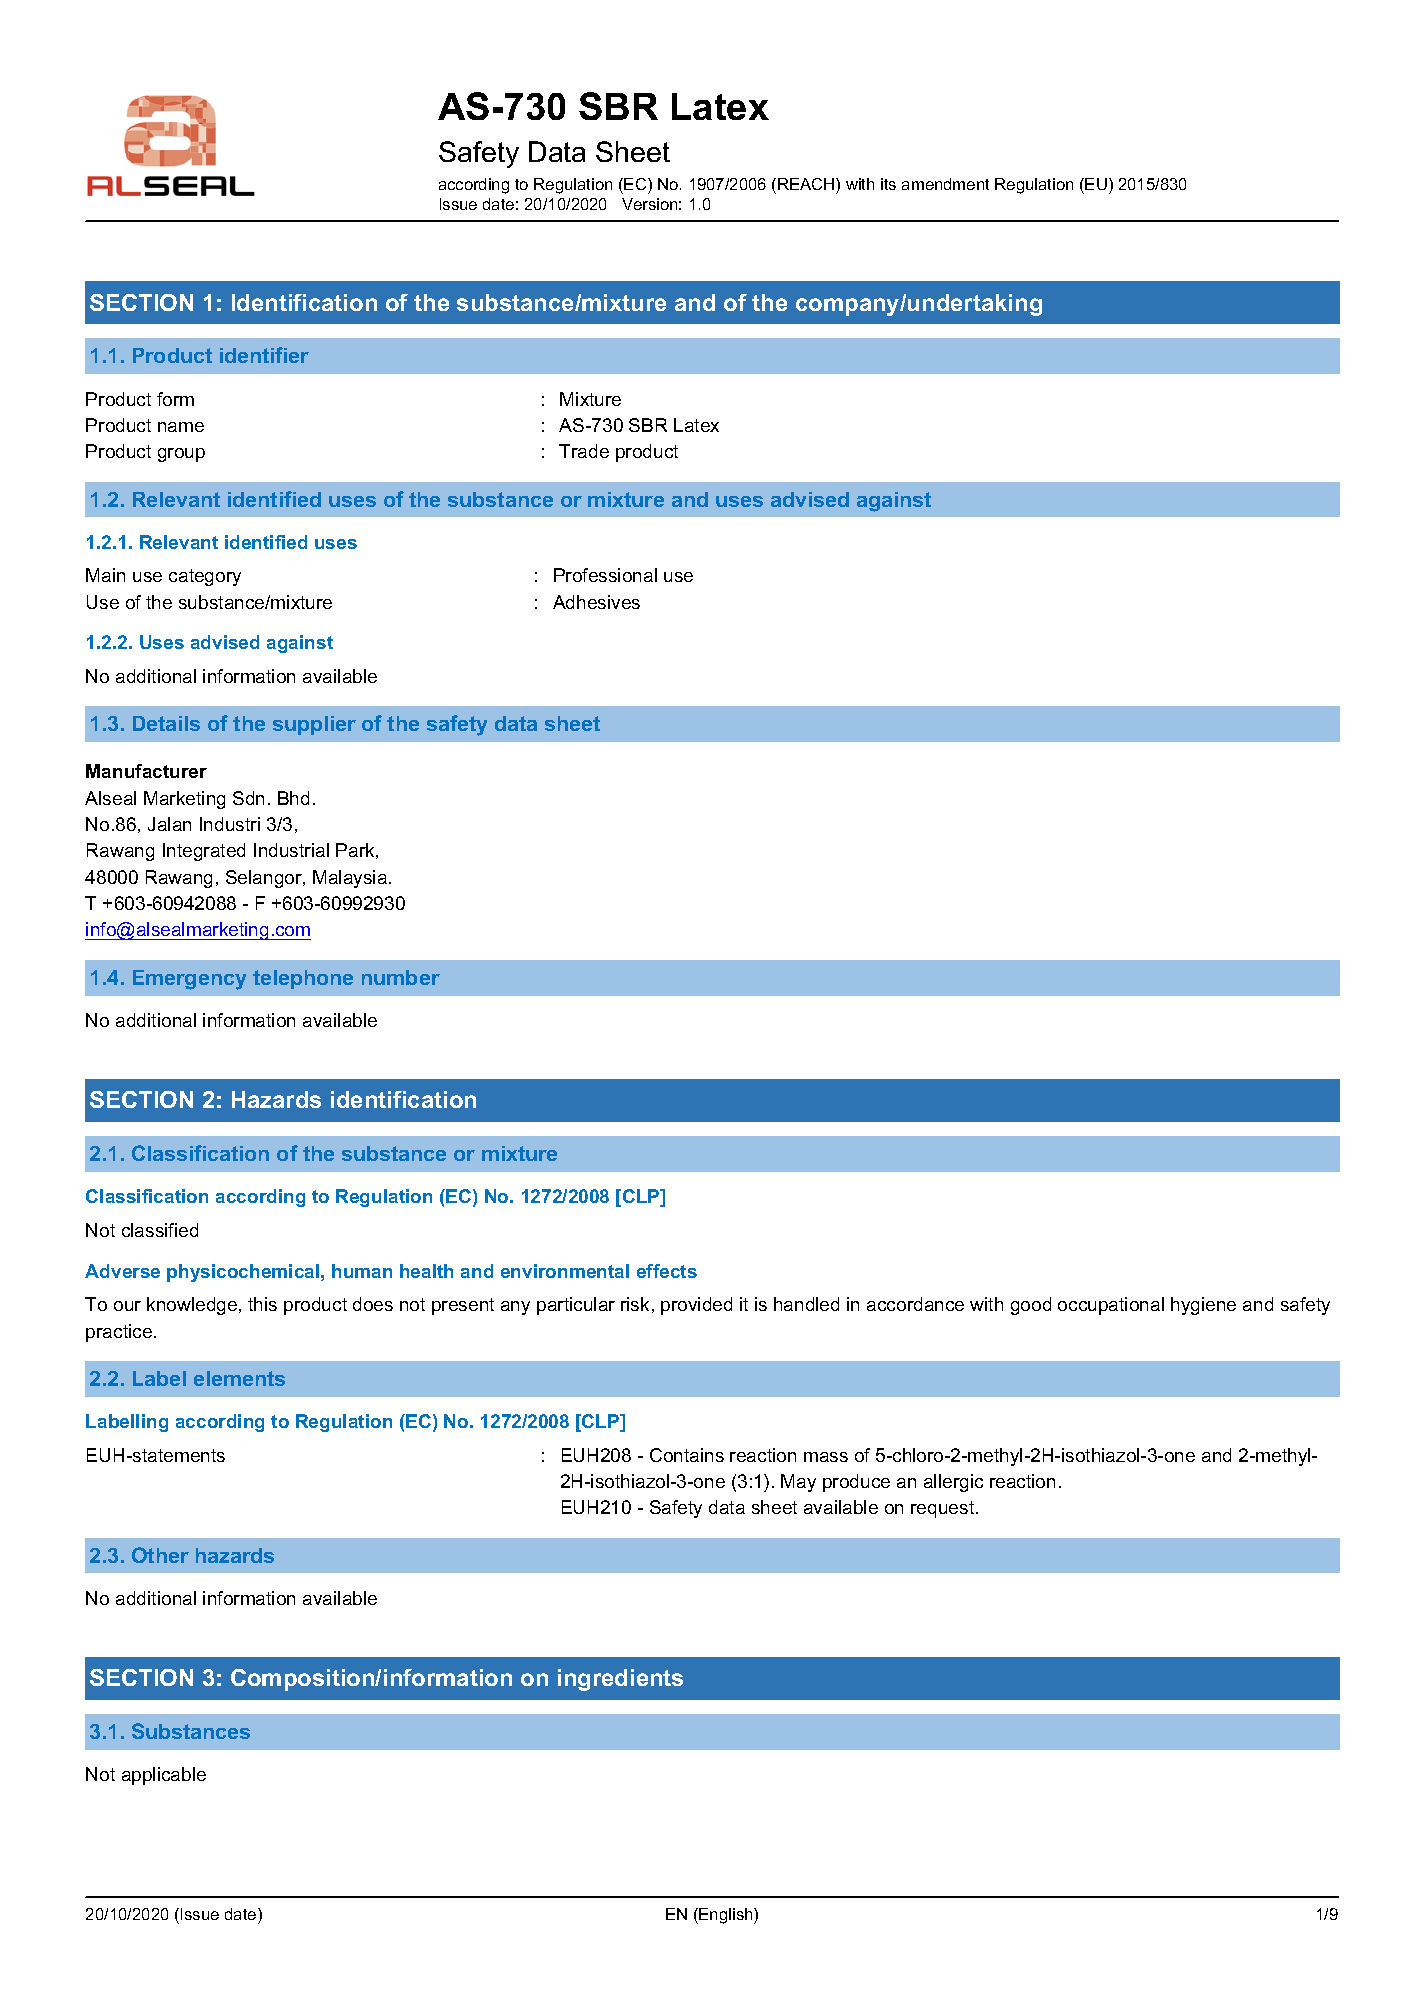 Image resolution: width=1422 pixels, height=2011 pixels. Describe the element at coordinates (189, 980) in the document. I see `Emergency` at that location.
